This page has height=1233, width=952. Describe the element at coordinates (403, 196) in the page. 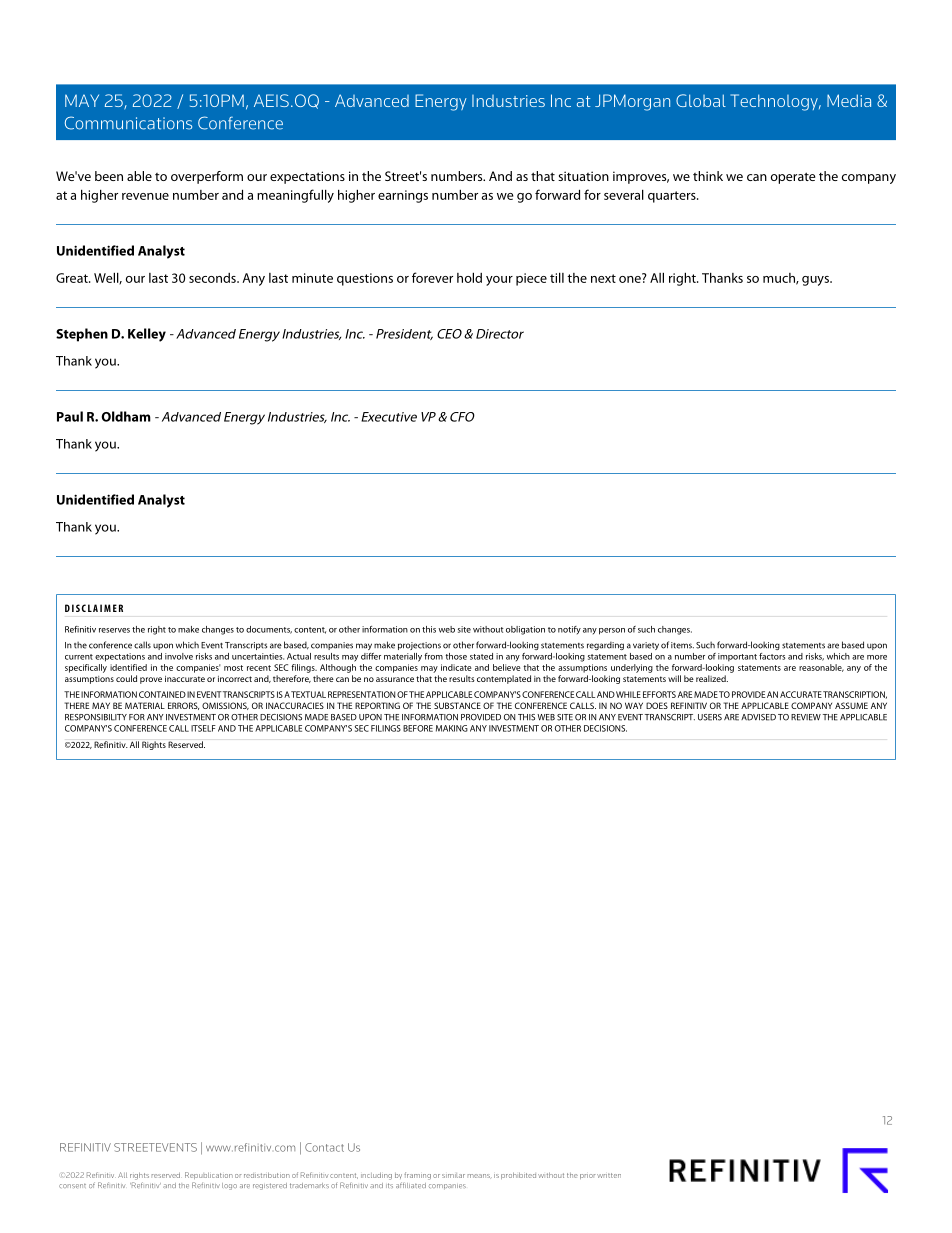

I see `earnings` at that location.
